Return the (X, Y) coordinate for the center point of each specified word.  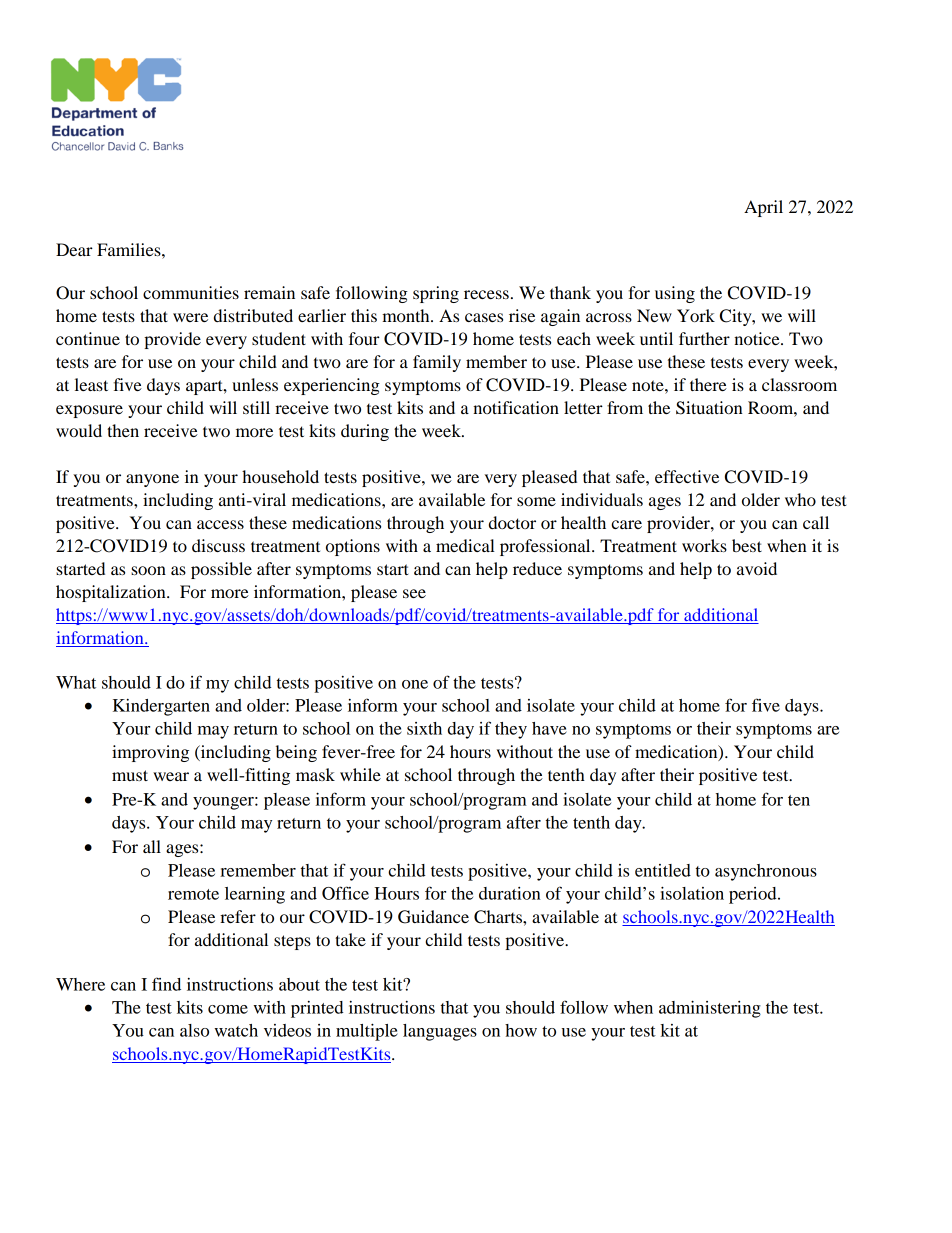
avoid (757, 568)
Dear (74, 249)
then (123, 430)
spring (436, 294)
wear (171, 776)
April (763, 208)
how (521, 1030)
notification (516, 407)
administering (710, 1009)
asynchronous (766, 872)
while (360, 774)
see (414, 593)
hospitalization (112, 593)
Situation (709, 408)
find (166, 984)
